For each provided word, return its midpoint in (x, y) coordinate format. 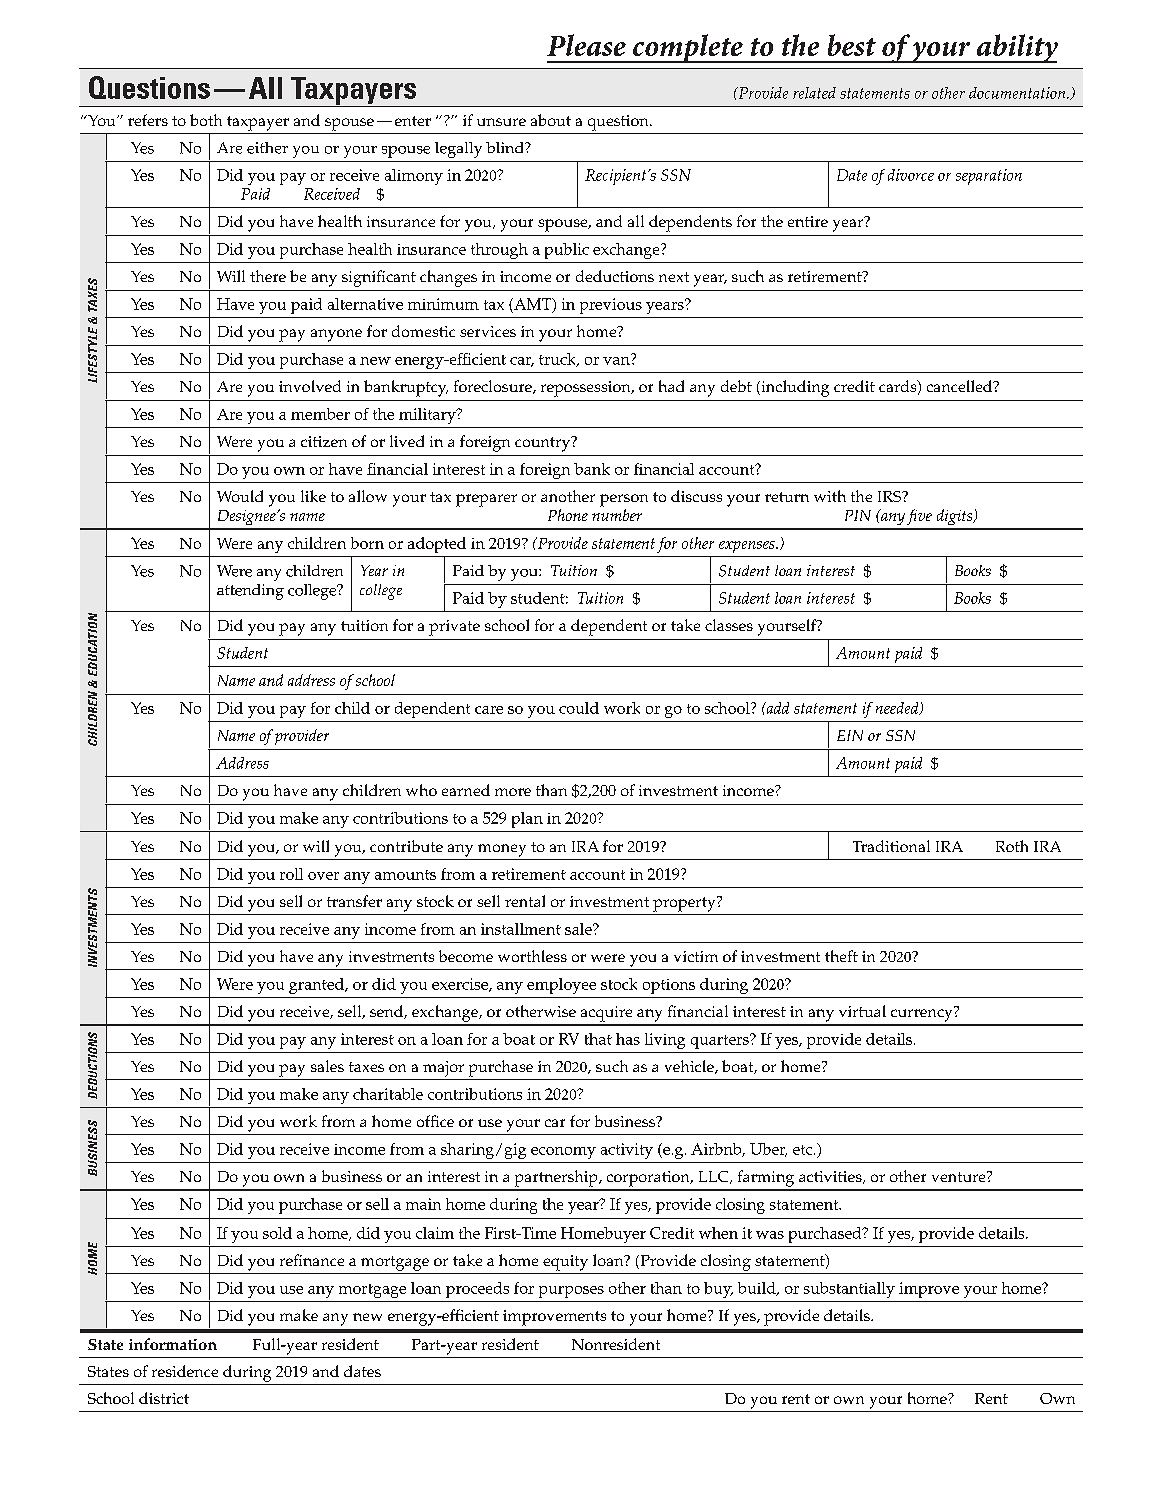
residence (185, 1371)
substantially (849, 1290)
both (206, 120)
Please (586, 45)
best (852, 45)
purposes (571, 1292)
